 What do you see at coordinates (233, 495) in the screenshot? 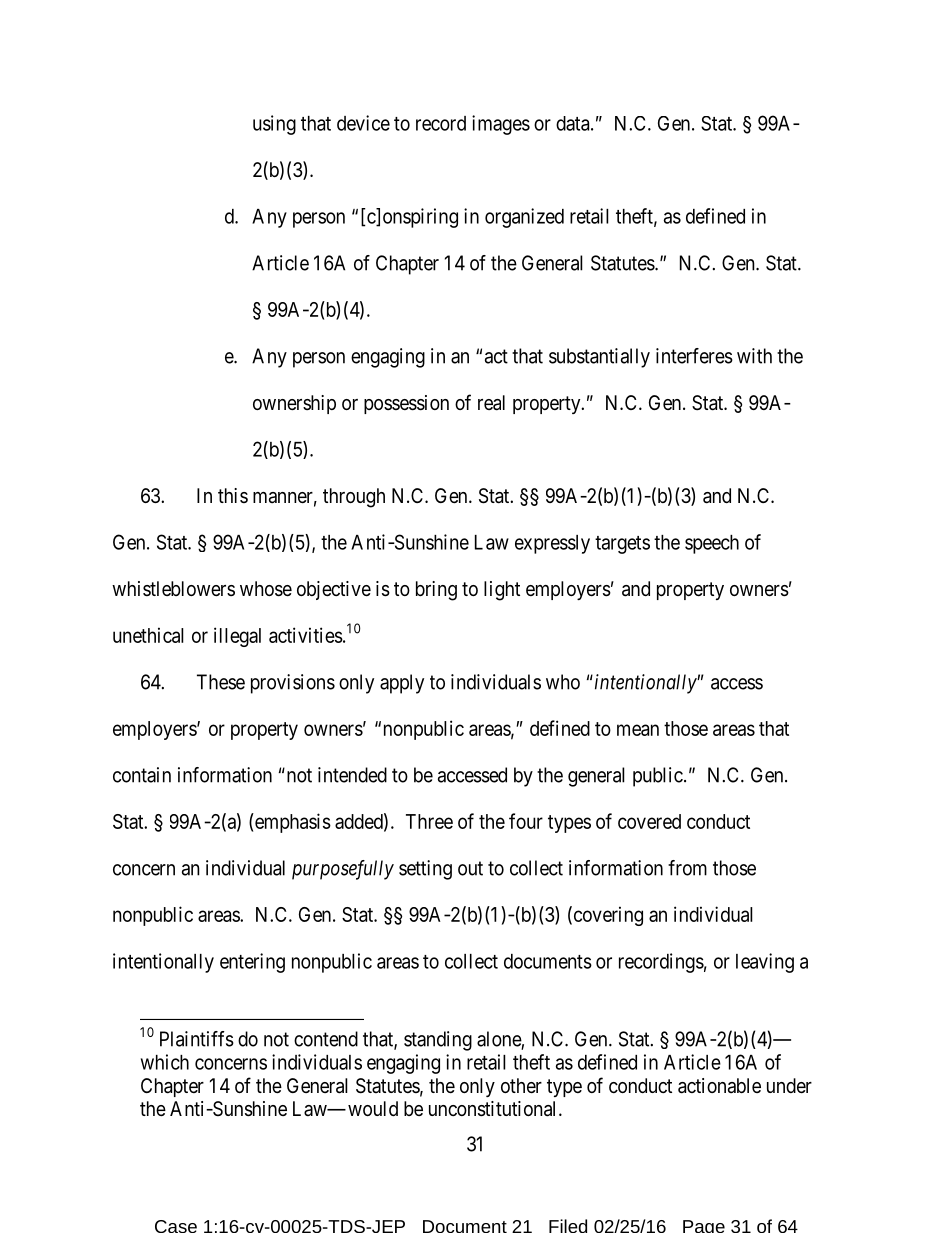
I see `this` at bounding box center [233, 495].
